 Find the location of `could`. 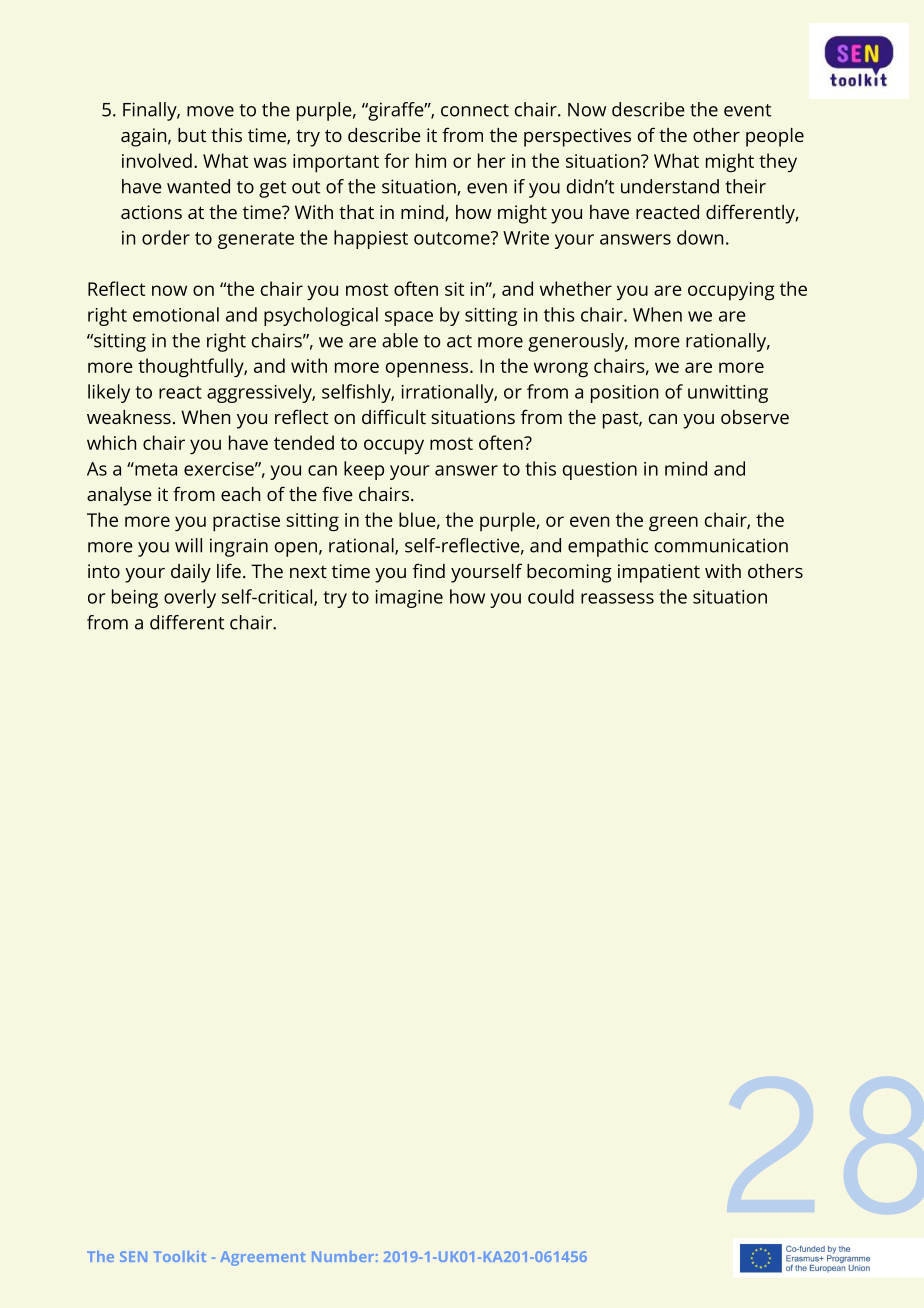

could is located at coordinates (551, 596).
